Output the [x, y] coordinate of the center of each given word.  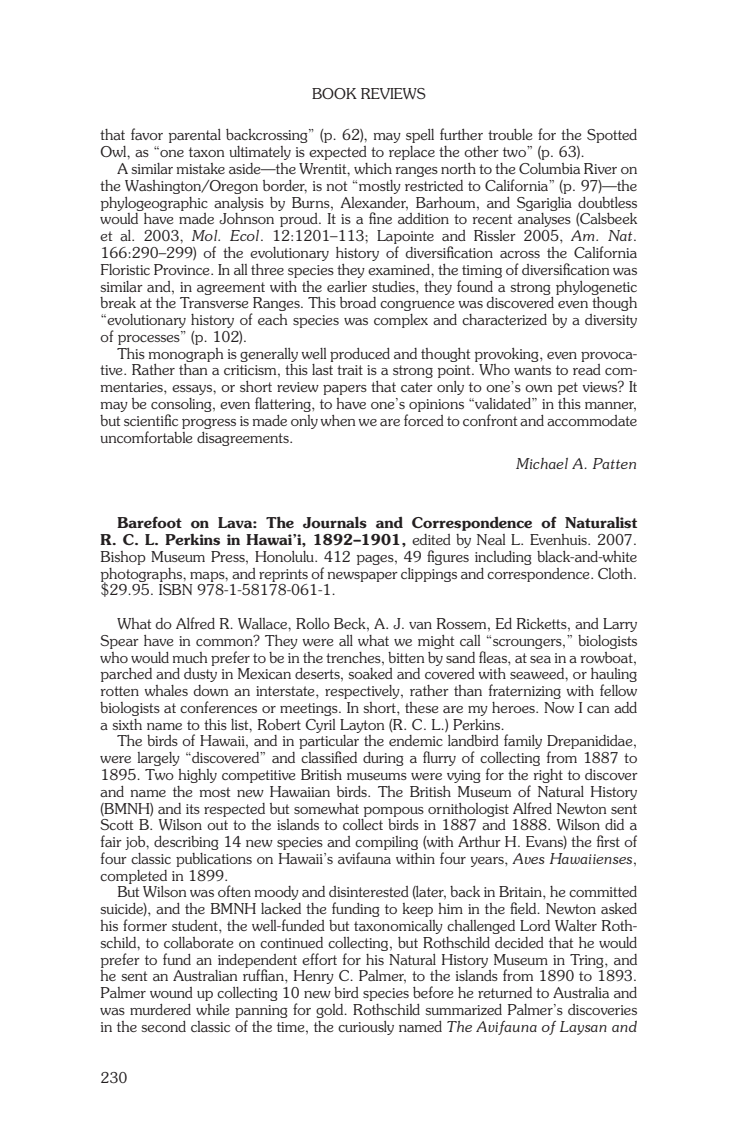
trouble [510, 134]
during [383, 759]
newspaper [363, 577]
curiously [366, 1028]
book [334, 93]
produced [360, 355]
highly [197, 776]
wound [171, 992]
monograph [186, 355]
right [548, 776]
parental [195, 136]
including [503, 558]
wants [532, 370]
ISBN [175, 589]
